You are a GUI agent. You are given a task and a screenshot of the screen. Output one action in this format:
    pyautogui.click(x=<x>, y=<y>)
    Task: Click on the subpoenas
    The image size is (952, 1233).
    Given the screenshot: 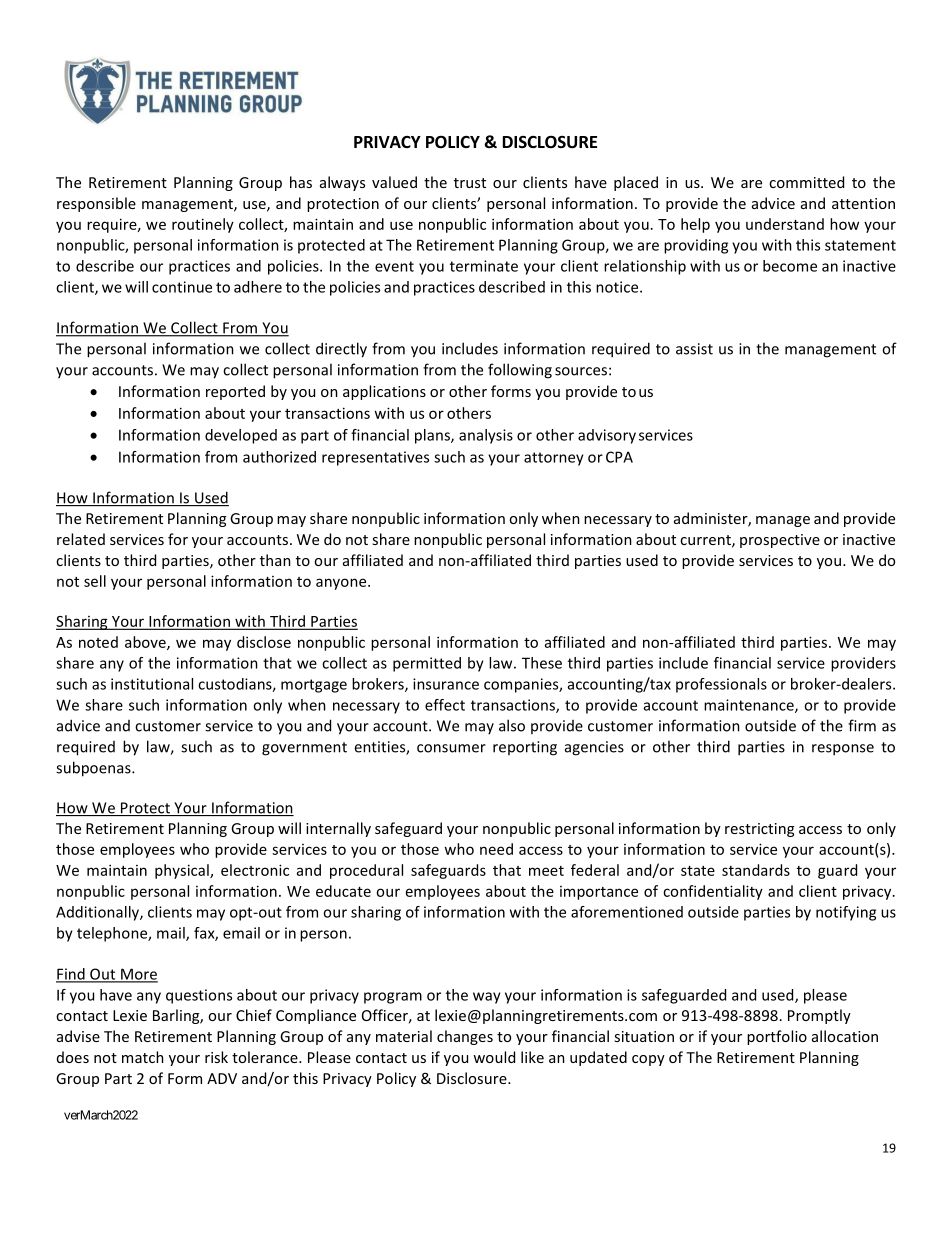 What is the action you would take?
    pyautogui.click(x=94, y=769)
